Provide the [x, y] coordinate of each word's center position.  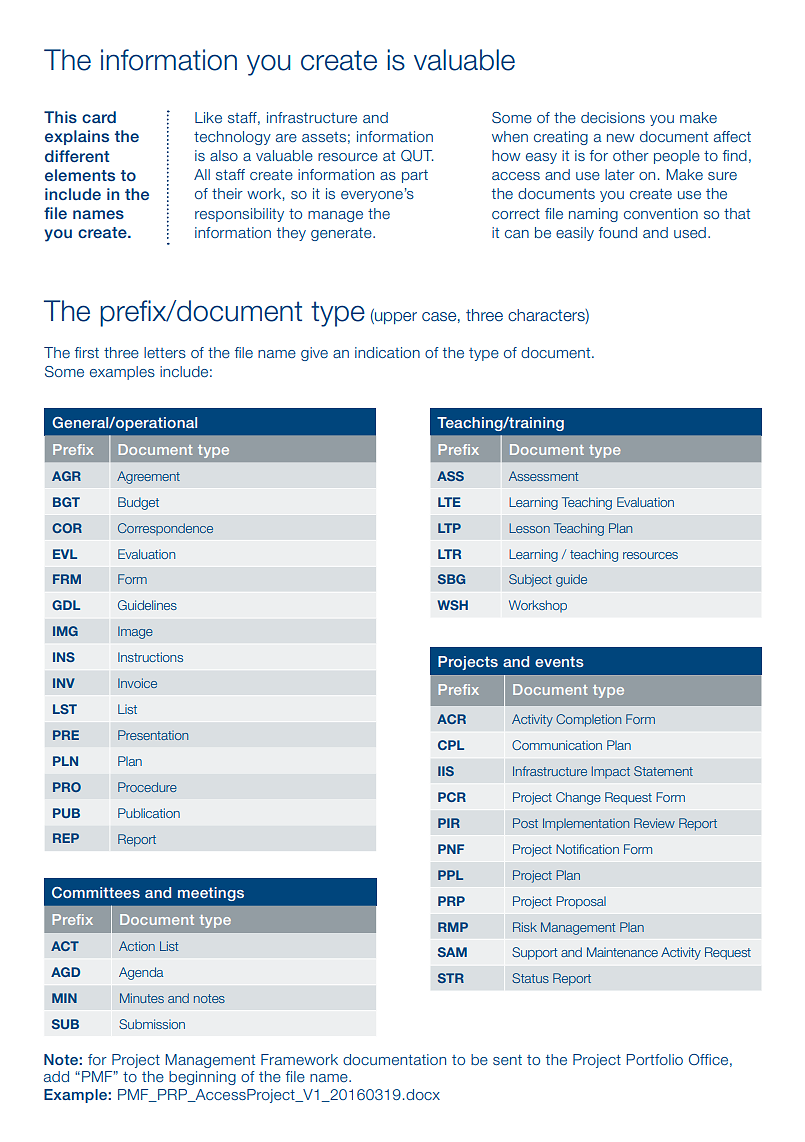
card [99, 117]
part [415, 176]
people [677, 157]
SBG [451, 579]
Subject [530, 580]
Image [135, 632]
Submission [152, 1024]
